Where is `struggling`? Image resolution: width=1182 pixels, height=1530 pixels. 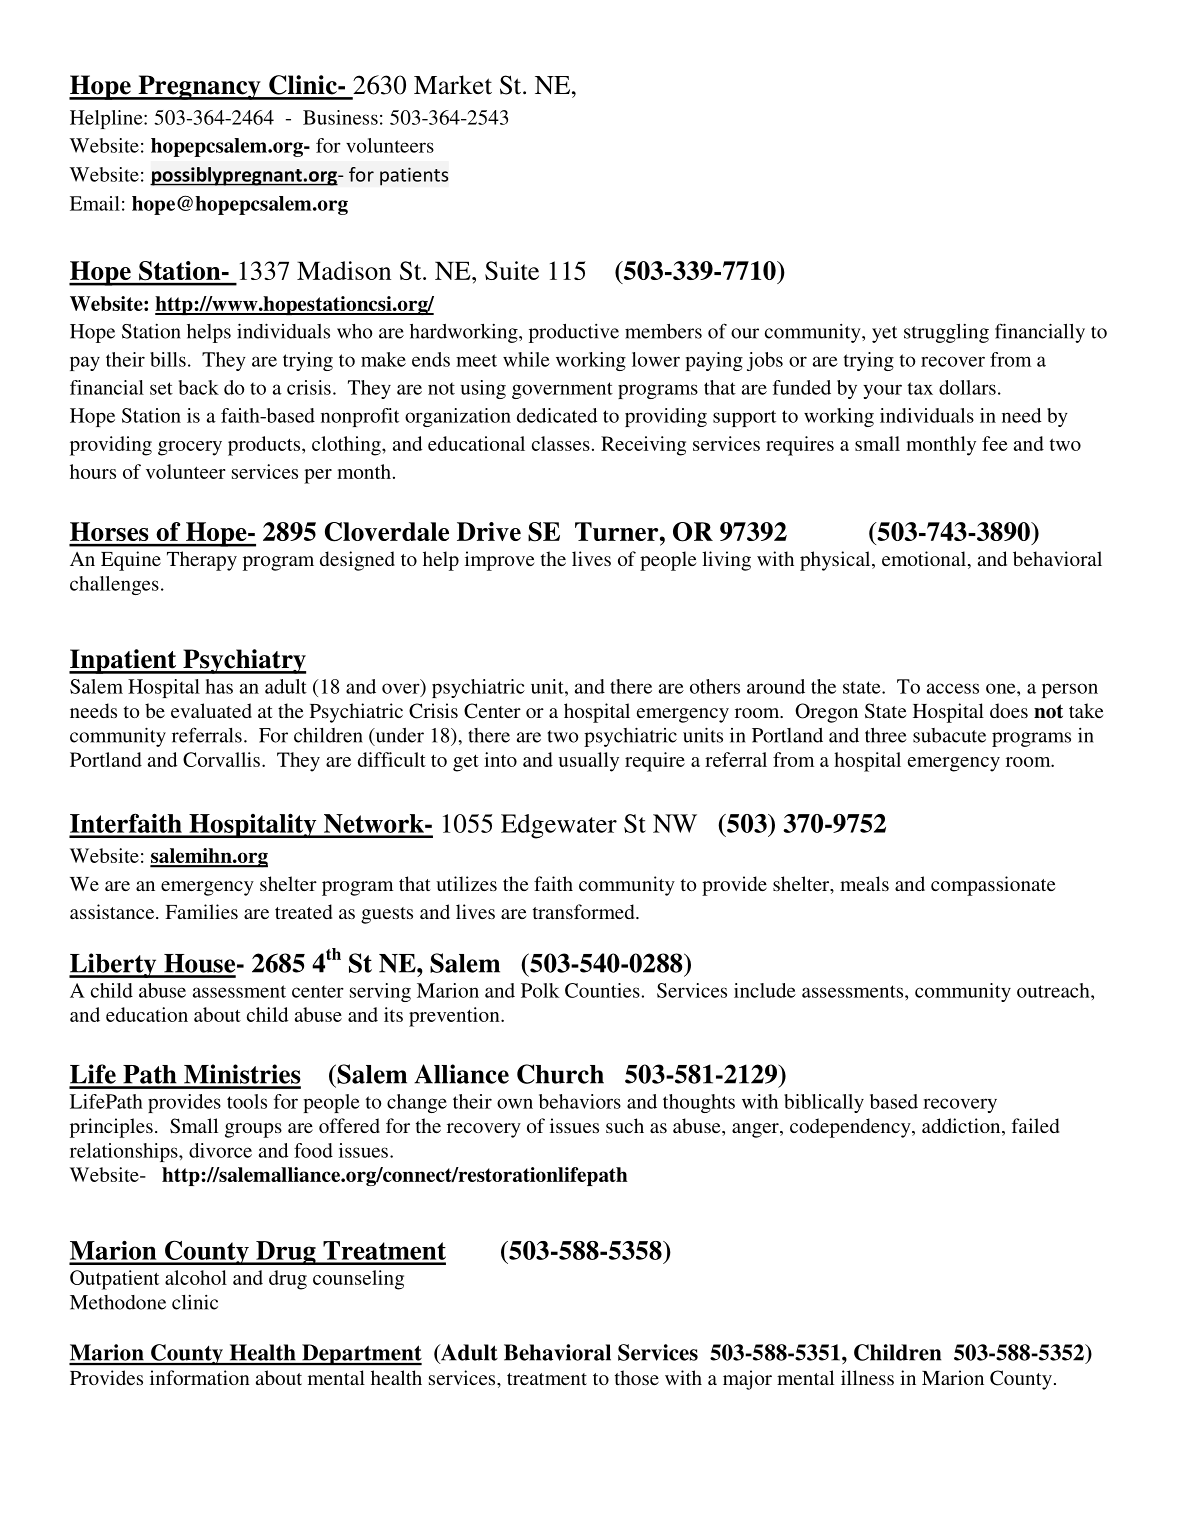 struggling is located at coordinates (946, 333).
